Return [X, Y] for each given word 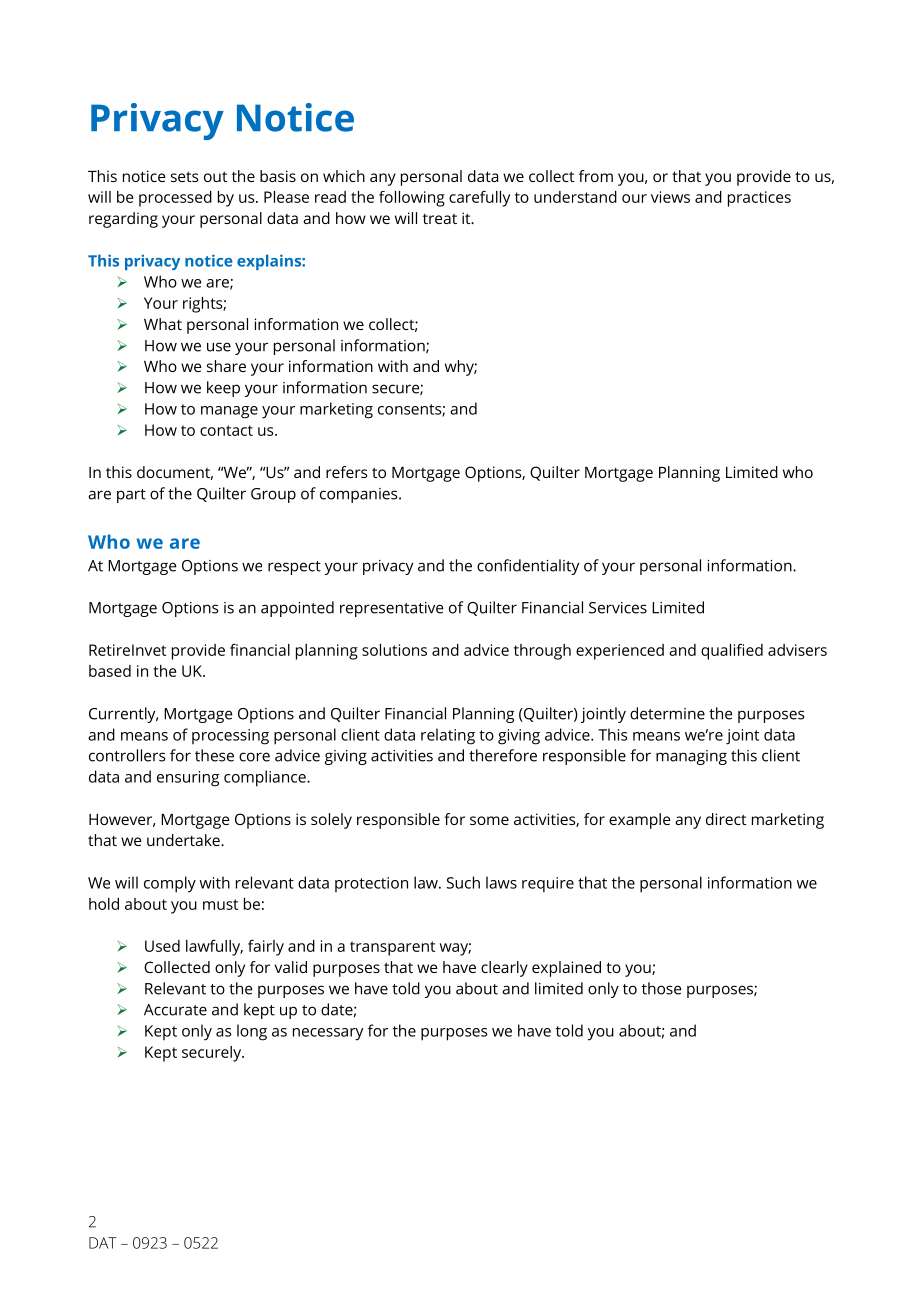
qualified [732, 652]
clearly [504, 969]
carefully [479, 198]
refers [347, 472]
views [670, 197]
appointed [297, 609]
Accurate [175, 1010]
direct [726, 819]
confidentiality [528, 567]
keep [223, 389]
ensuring [188, 779]
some [489, 820]
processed [175, 199]
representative [392, 609]
